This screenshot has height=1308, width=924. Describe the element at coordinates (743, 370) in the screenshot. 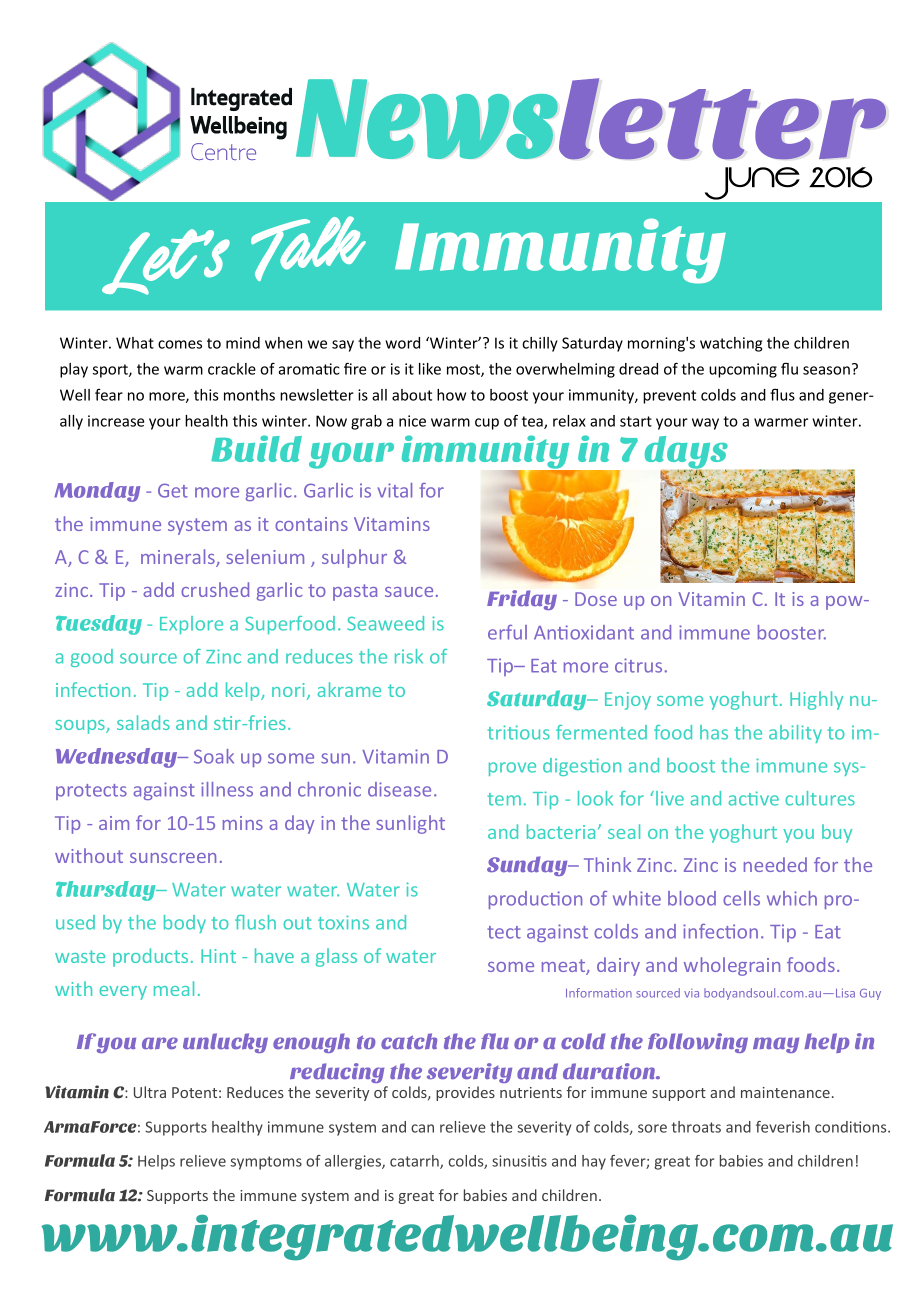

I see `upcoming` at that location.
